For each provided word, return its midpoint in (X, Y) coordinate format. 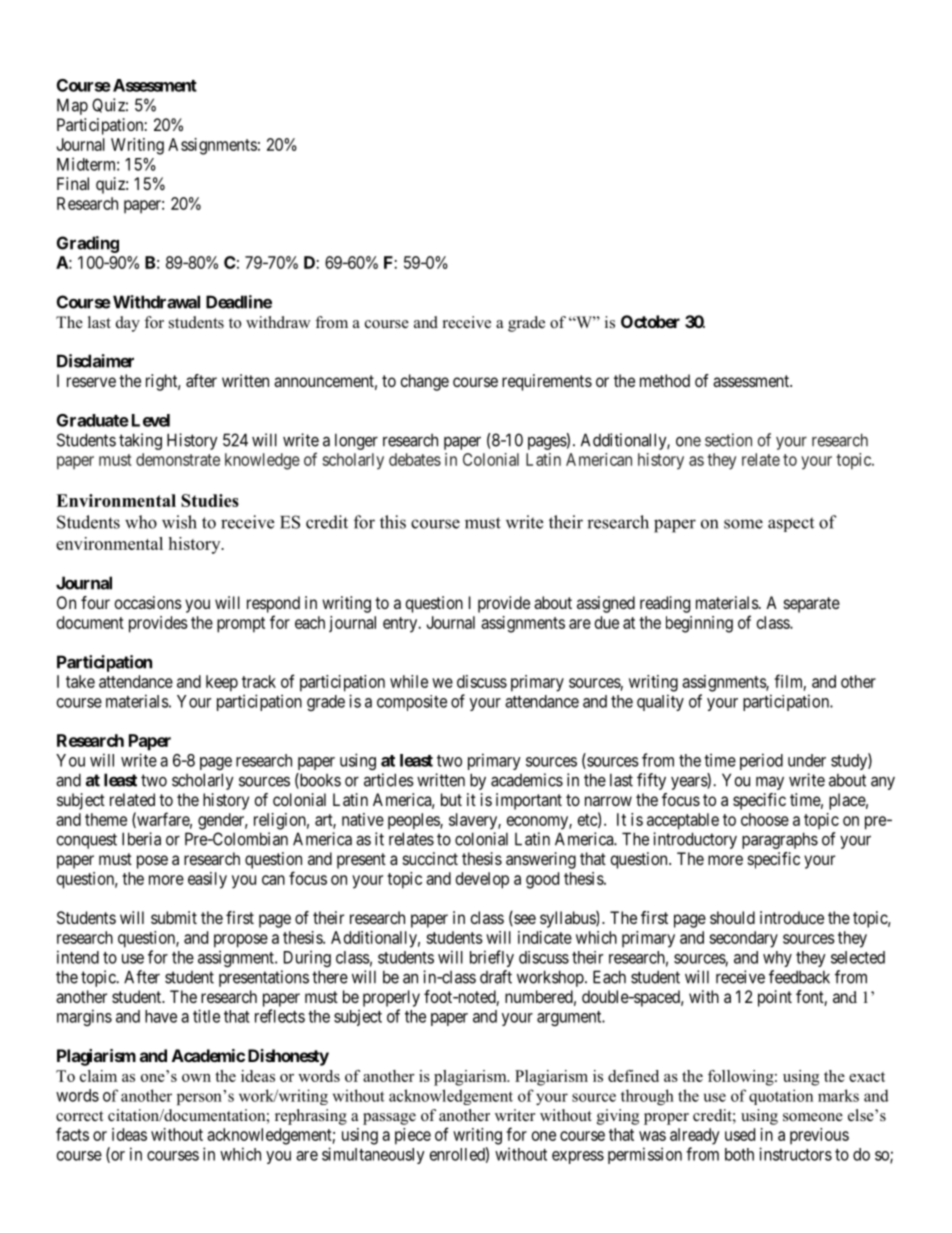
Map (72, 106)
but (451, 799)
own (196, 1078)
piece (413, 1136)
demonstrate (178, 459)
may (770, 783)
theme (106, 819)
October (650, 321)
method (665, 380)
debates (415, 459)
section (728, 440)
